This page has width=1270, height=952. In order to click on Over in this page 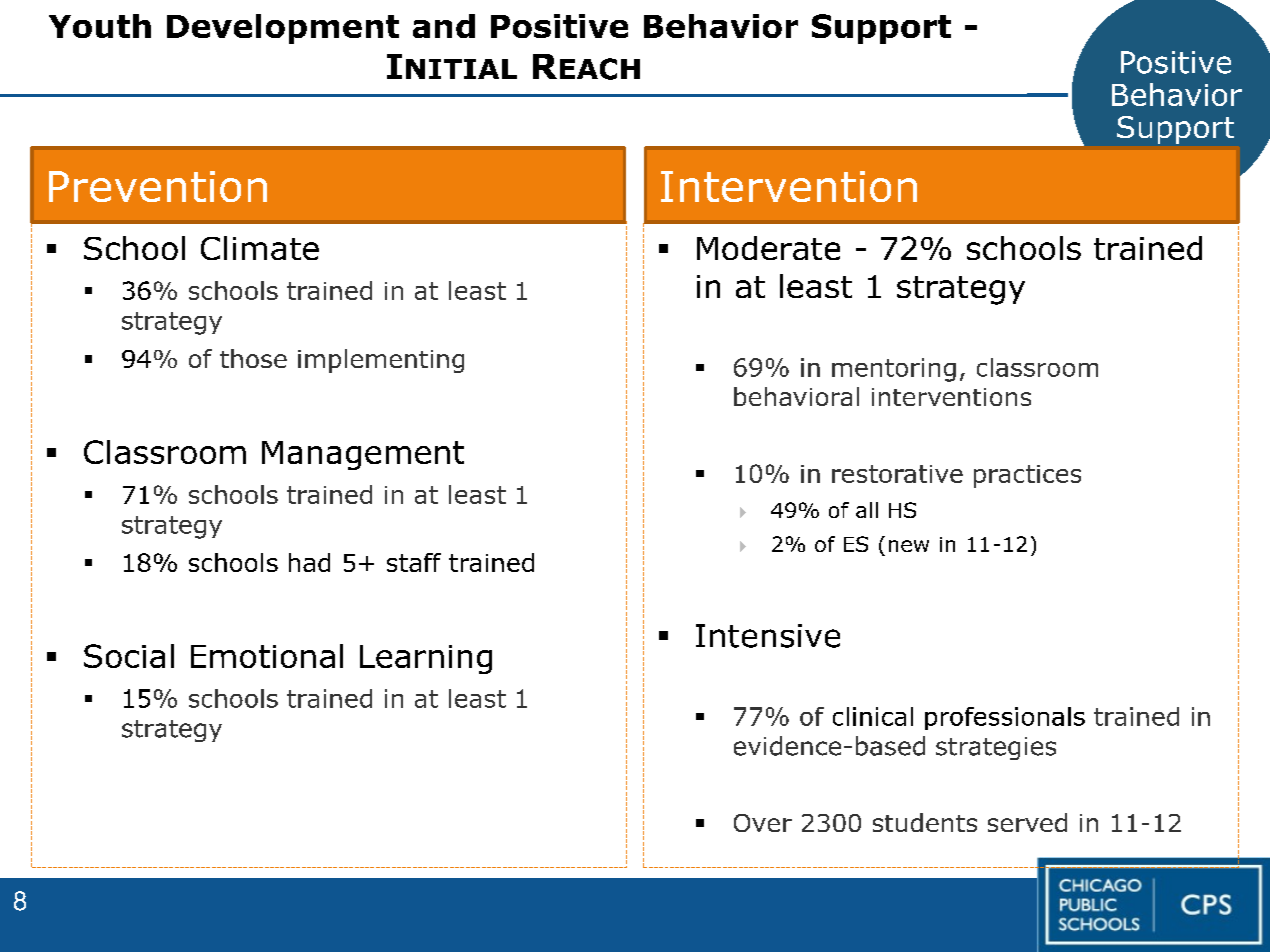, I will do `click(763, 823)`.
